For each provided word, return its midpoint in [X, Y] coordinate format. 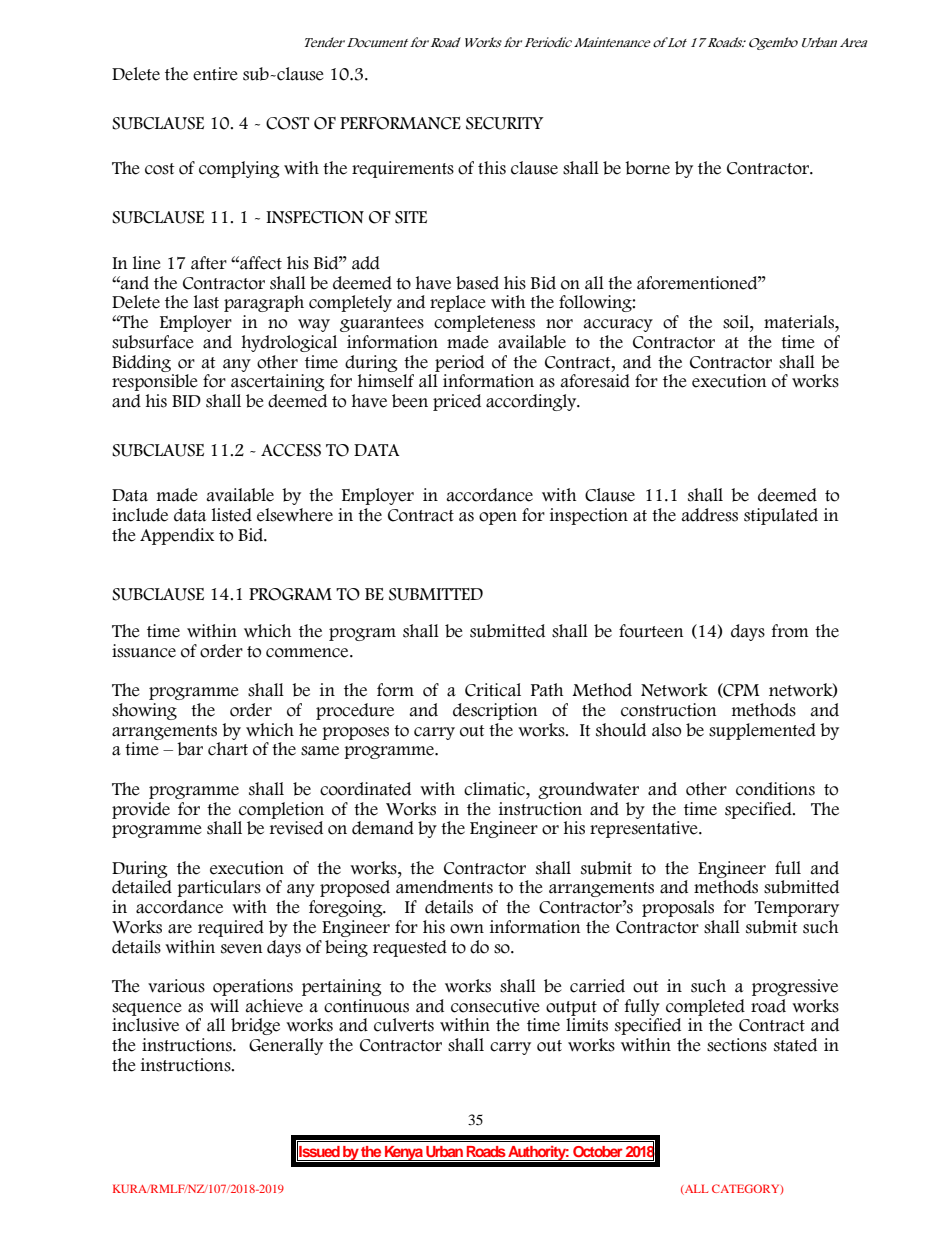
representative [645, 829]
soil [737, 322]
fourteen [651, 631]
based [477, 283]
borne [647, 168]
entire [215, 74]
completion [281, 810]
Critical [493, 690]
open [498, 518]
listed [232, 515]
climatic [495, 789]
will [224, 1005]
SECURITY [505, 123]
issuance [144, 651]
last [206, 302]
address [709, 515]
